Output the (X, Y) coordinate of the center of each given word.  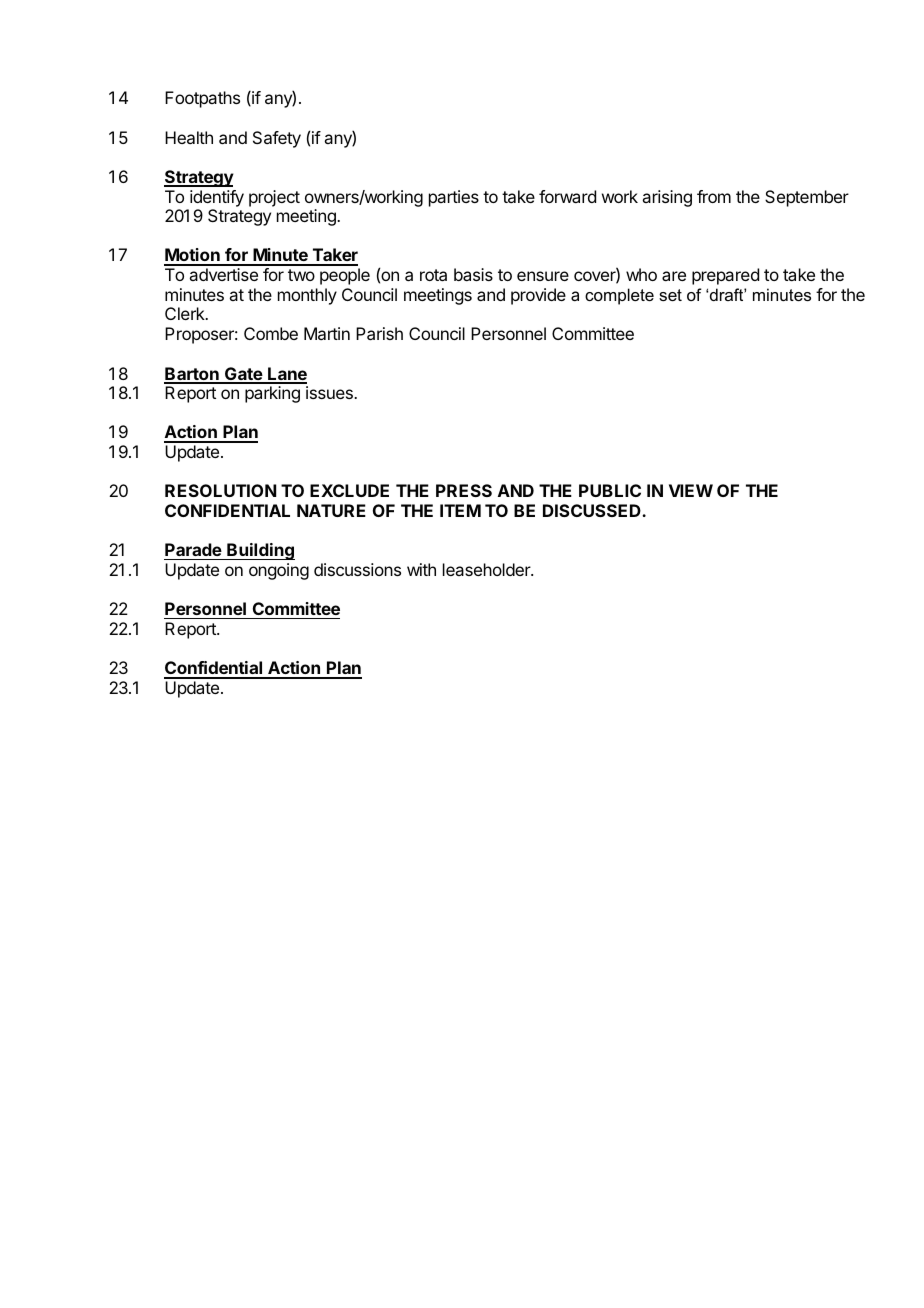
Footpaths (202, 99)
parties (454, 198)
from (714, 196)
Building (260, 551)
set (670, 295)
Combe (271, 333)
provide (538, 296)
